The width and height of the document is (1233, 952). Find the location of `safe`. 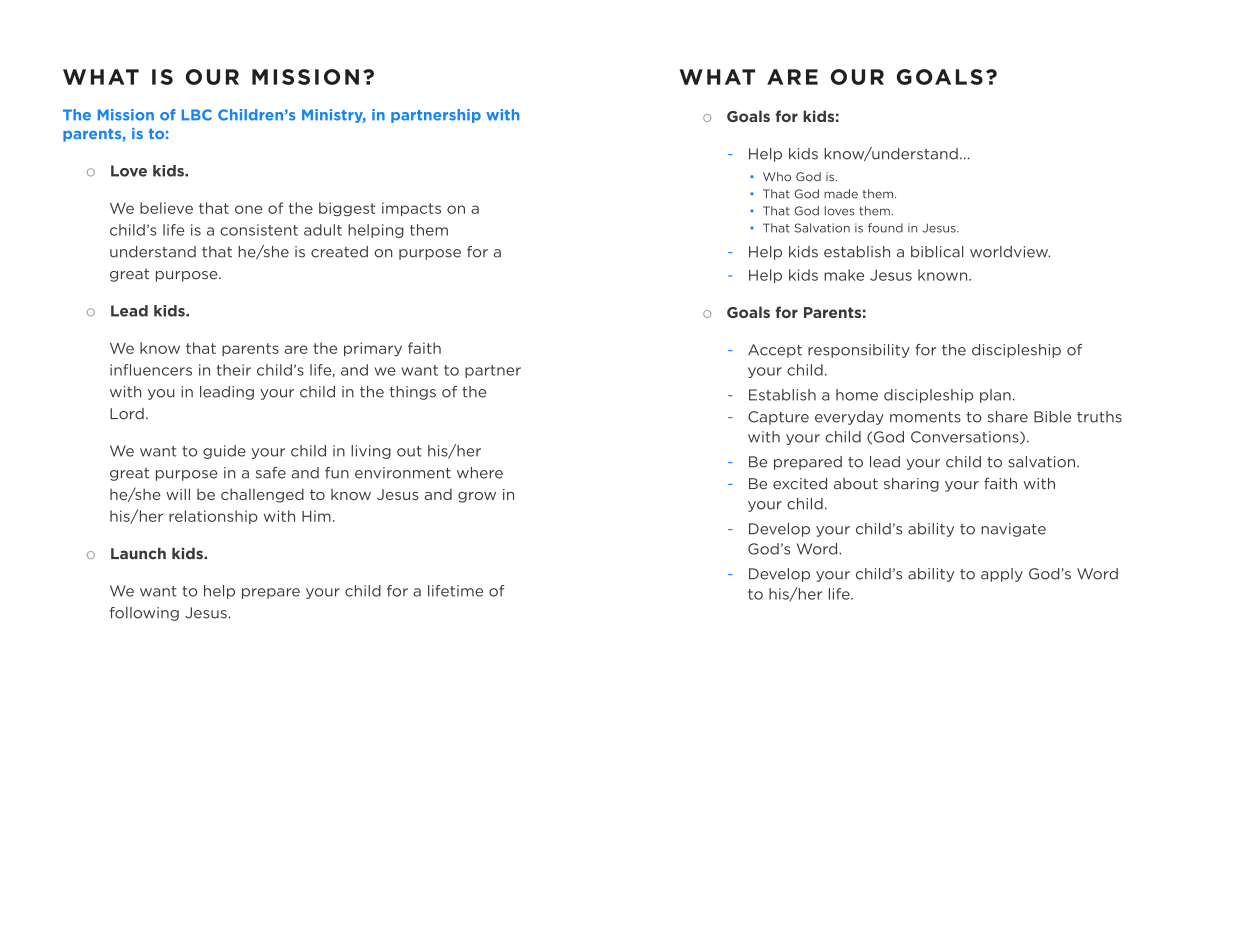

safe is located at coordinates (271, 473).
